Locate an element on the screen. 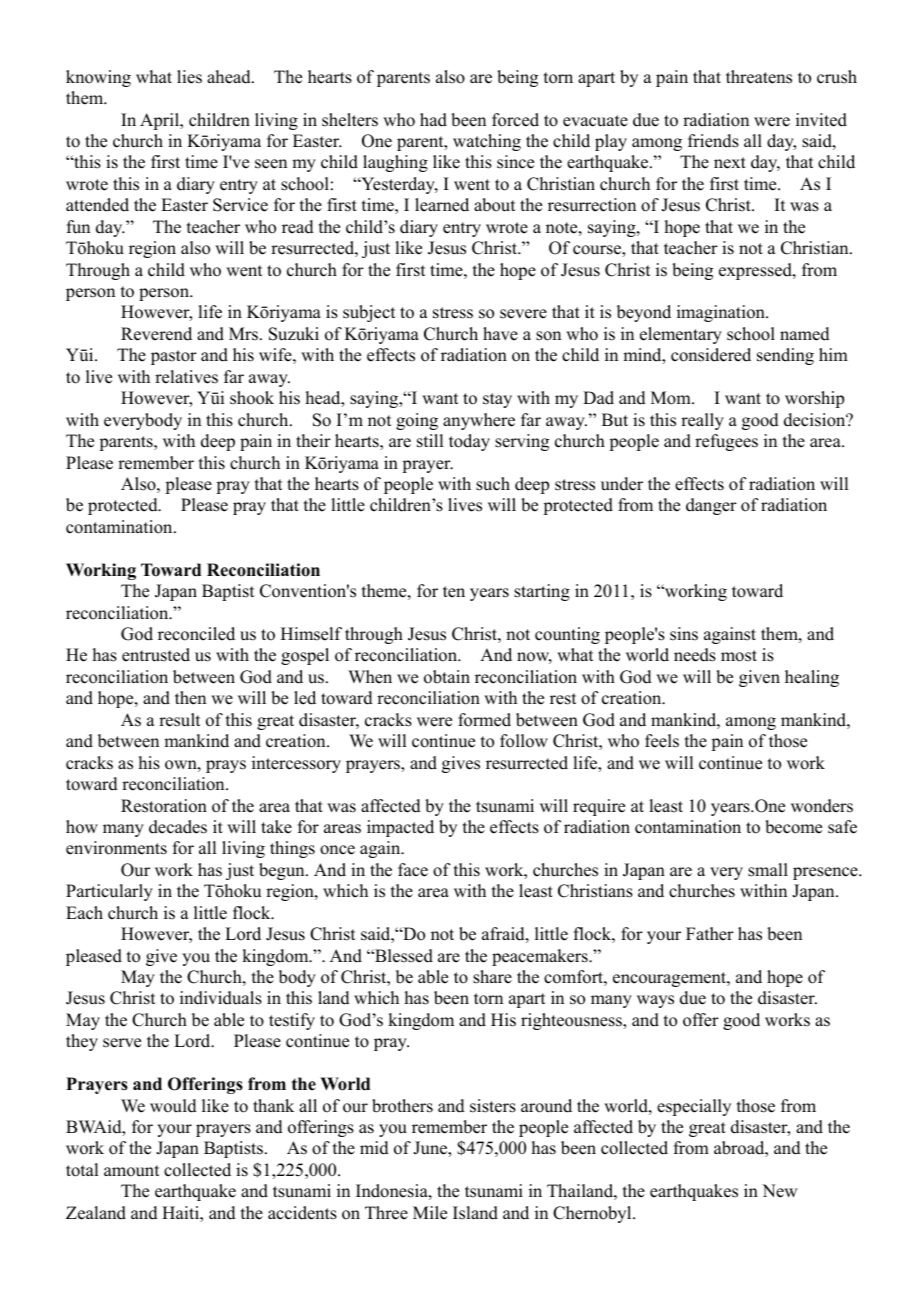  obtain is located at coordinates (447, 677).
